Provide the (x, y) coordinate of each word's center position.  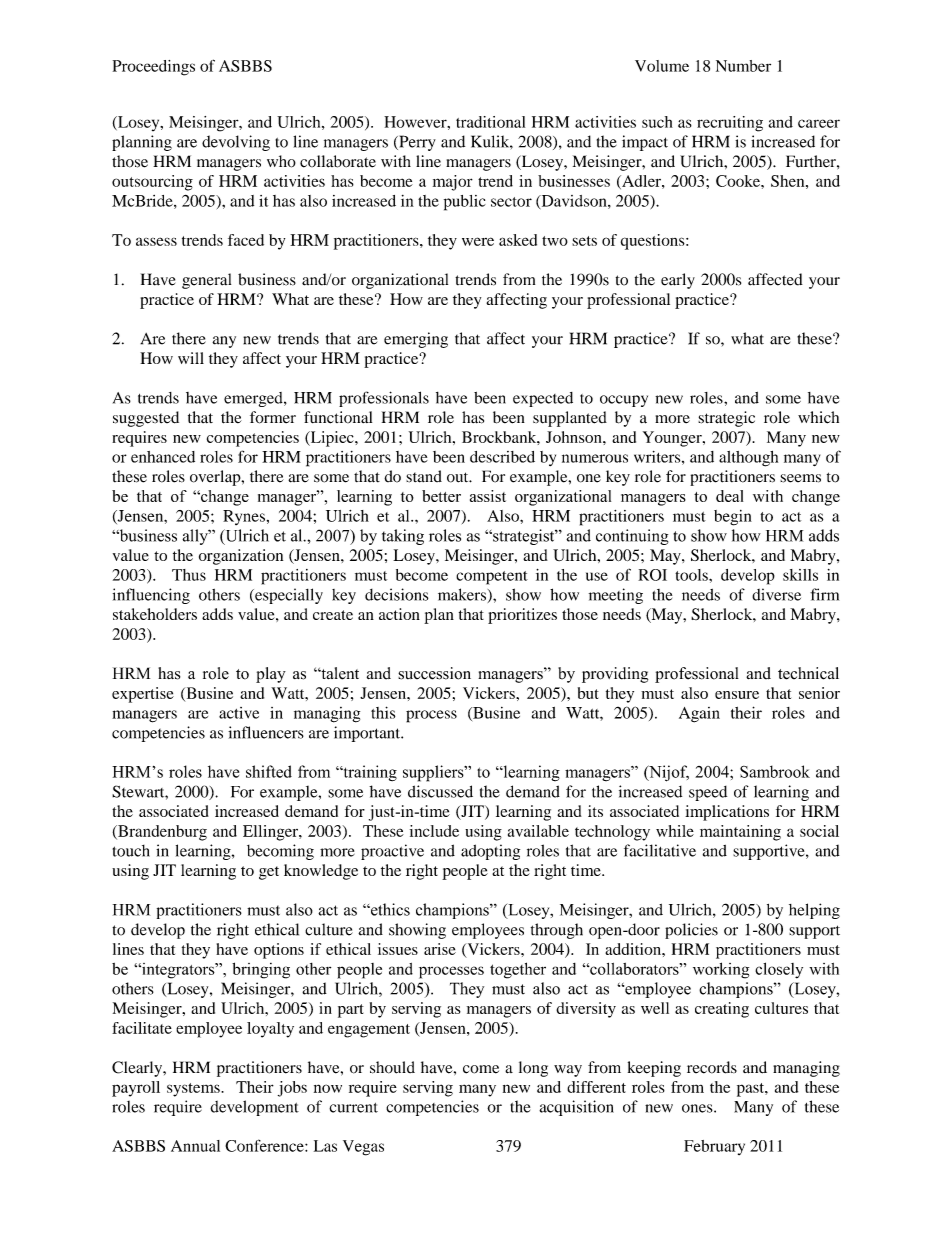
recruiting (730, 124)
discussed (440, 791)
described (502, 457)
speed (708, 793)
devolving (236, 143)
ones (698, 1108)
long (533, 1069)
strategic (726, 419)
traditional (490, 122)
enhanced (163, 457)
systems (194, 1090)
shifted (269, 771)
